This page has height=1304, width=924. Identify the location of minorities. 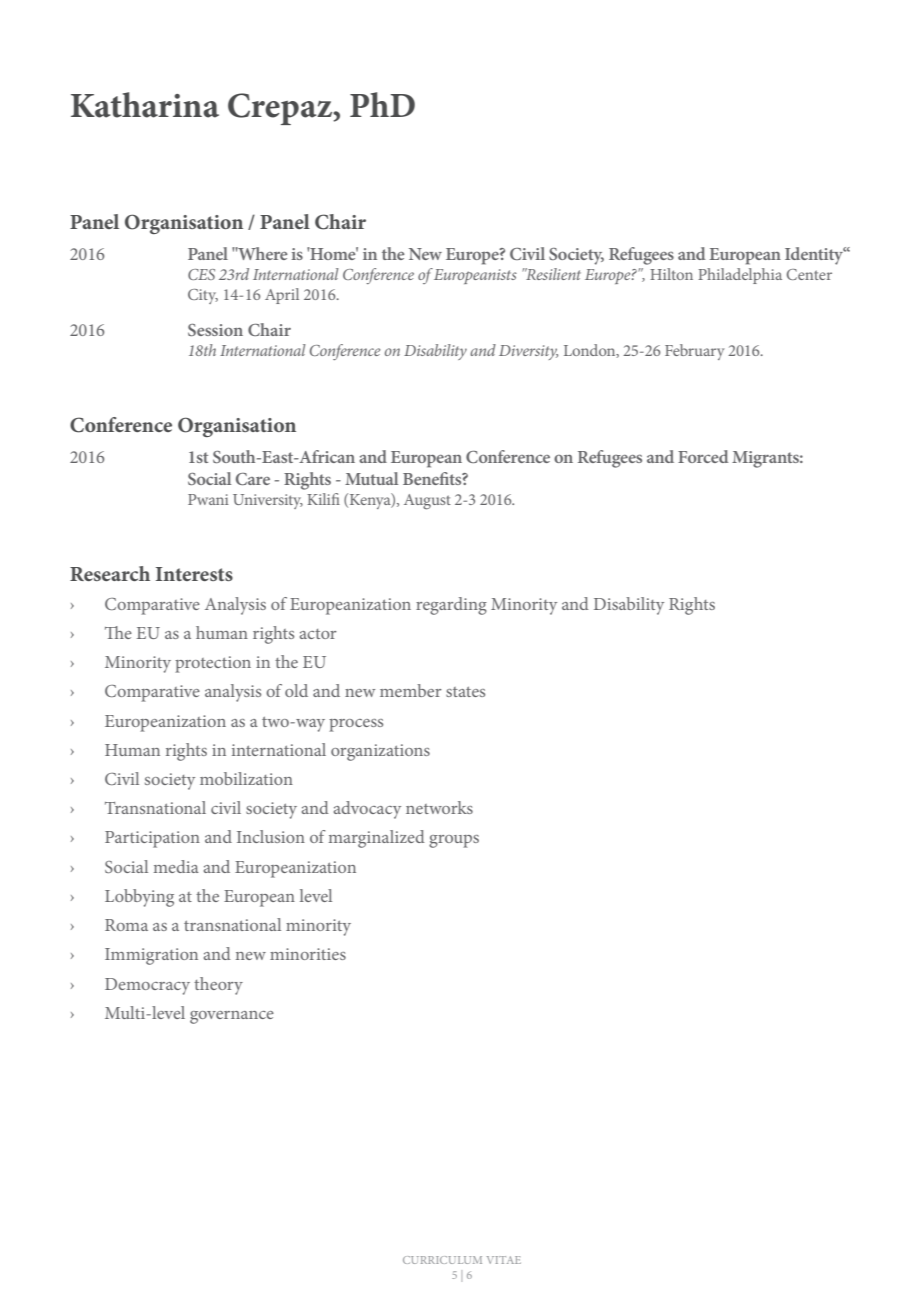
(308, 954).
